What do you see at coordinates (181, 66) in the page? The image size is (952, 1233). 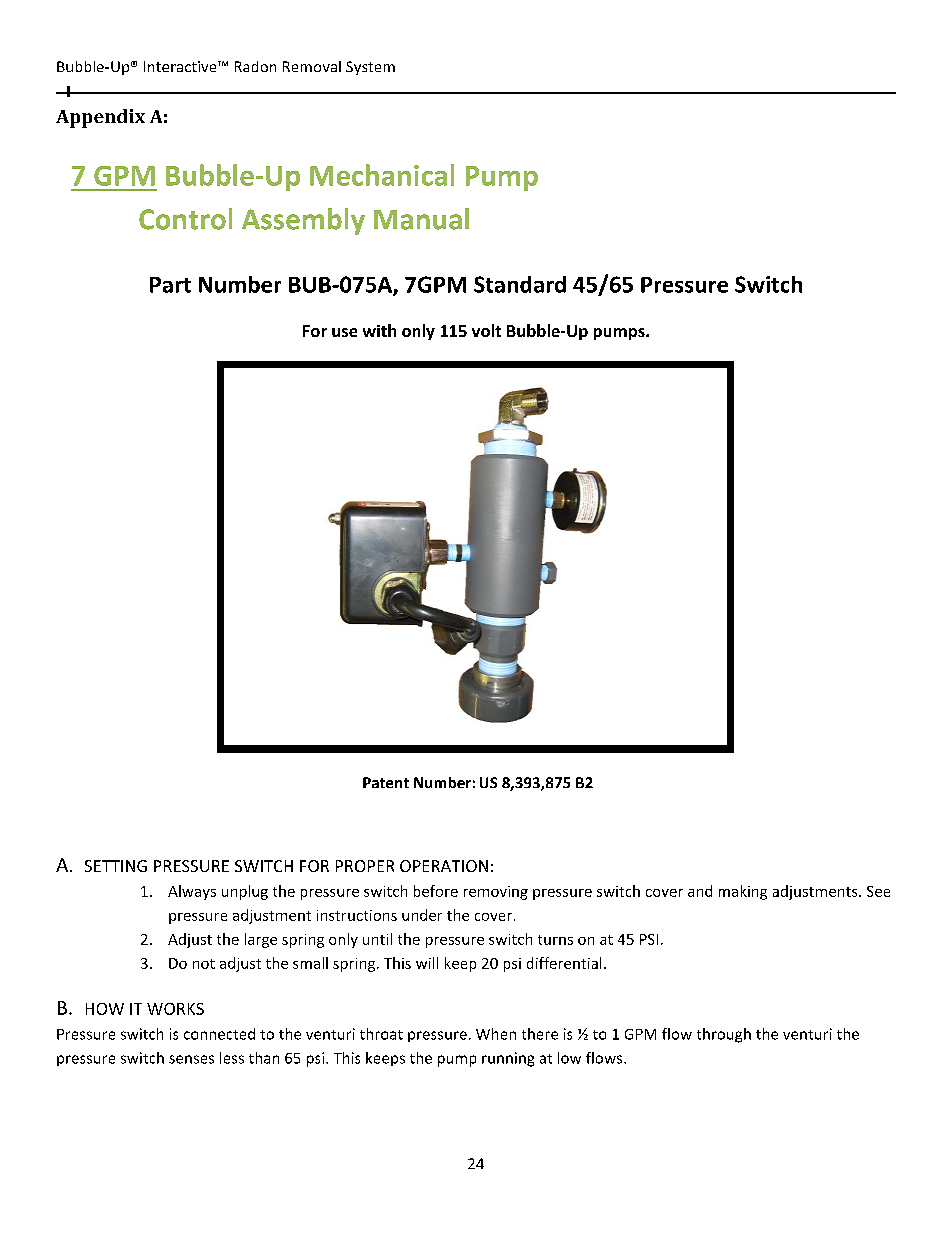 I see `Interactive` at bounding box center [181, 66].
